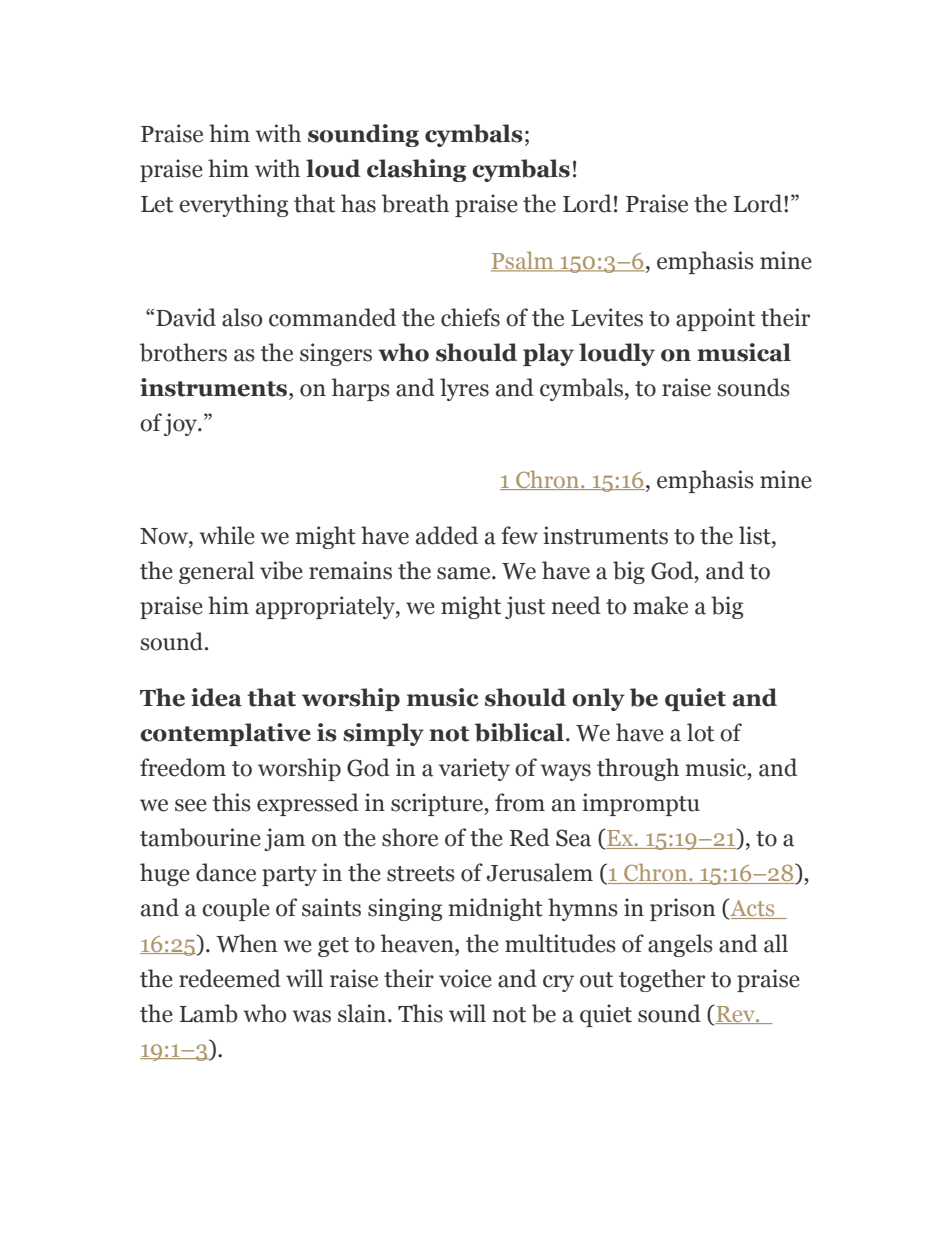 This screenshot has height=1233, width=952. I want to click on voice, so click(465, 978).
